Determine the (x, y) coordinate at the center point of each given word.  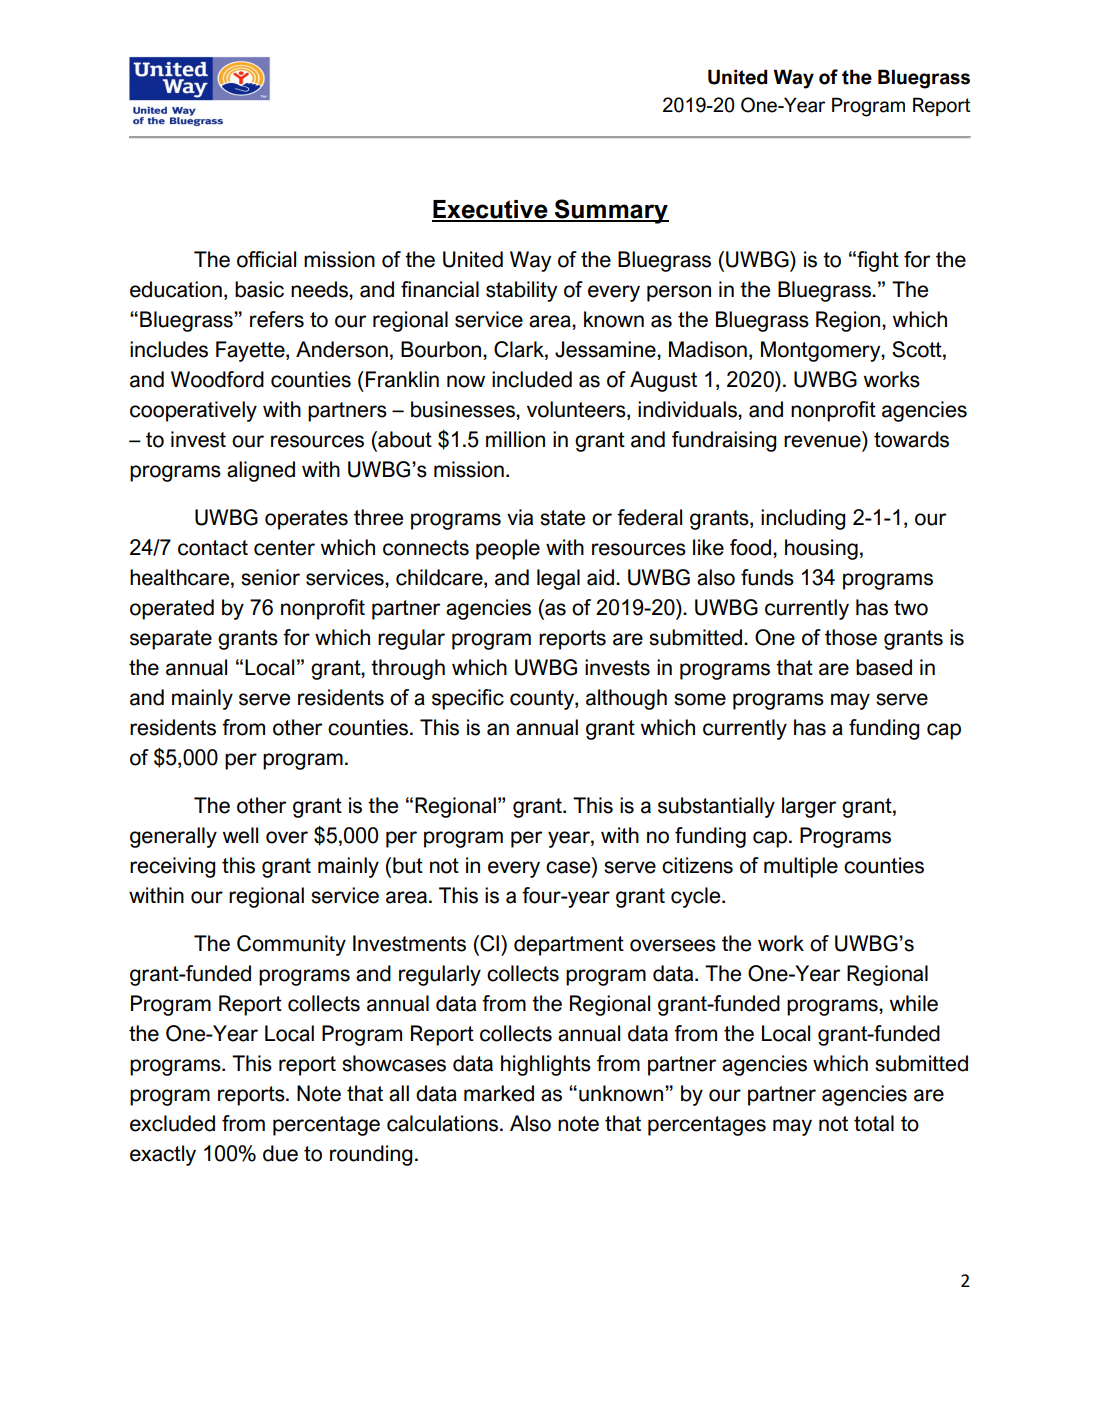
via (520, 517)
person (679, 293)
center (284, 548)
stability (521, 291)
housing (821, 549)
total (874, 1123)
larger (809, 807)
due (280, 1153)
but (408, 865)
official (266, 259)
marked (499, 1093)
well (240, 835)
